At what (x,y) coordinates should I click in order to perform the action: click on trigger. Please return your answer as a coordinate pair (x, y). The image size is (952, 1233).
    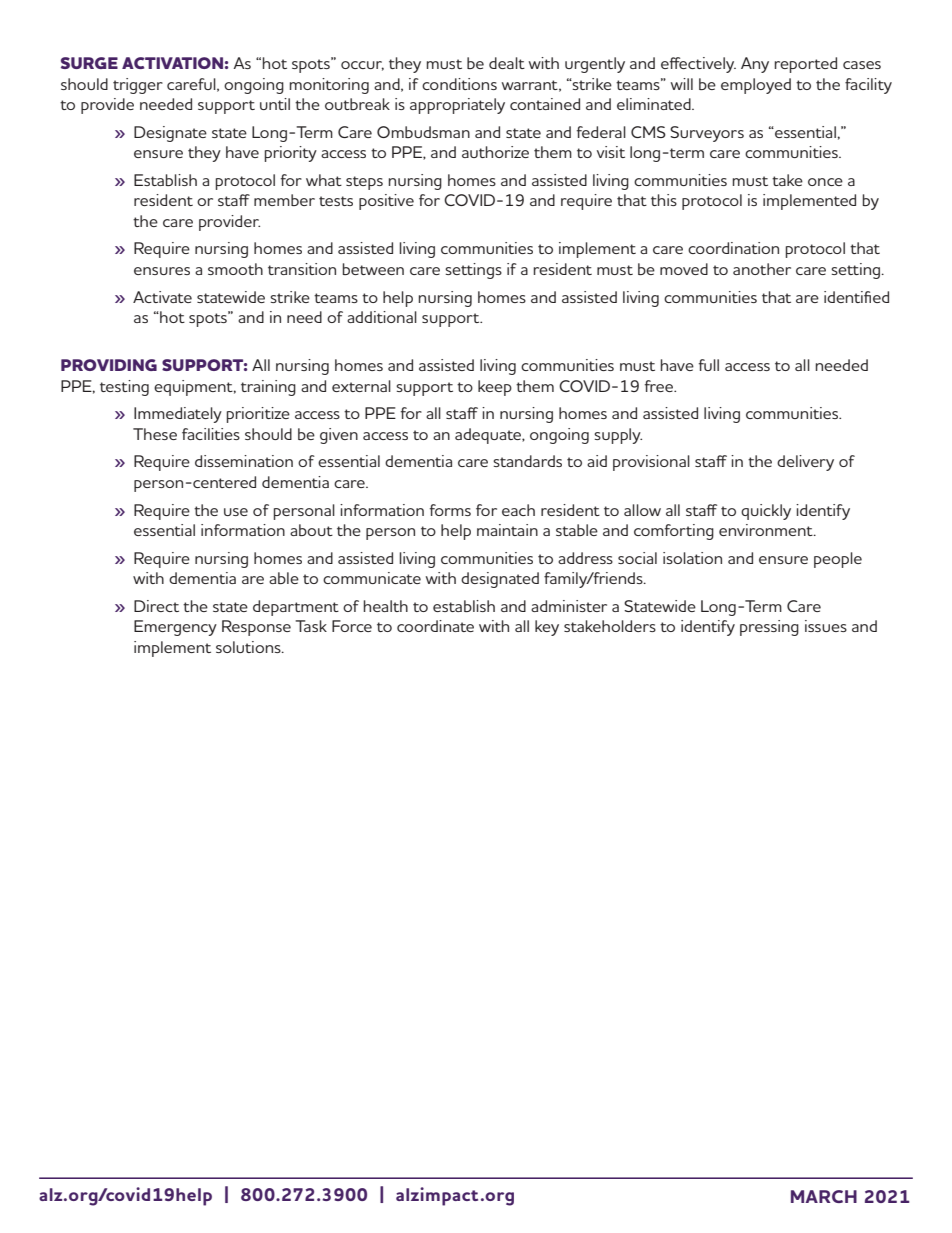
    Looking at the image, I should click on (138, 86).
